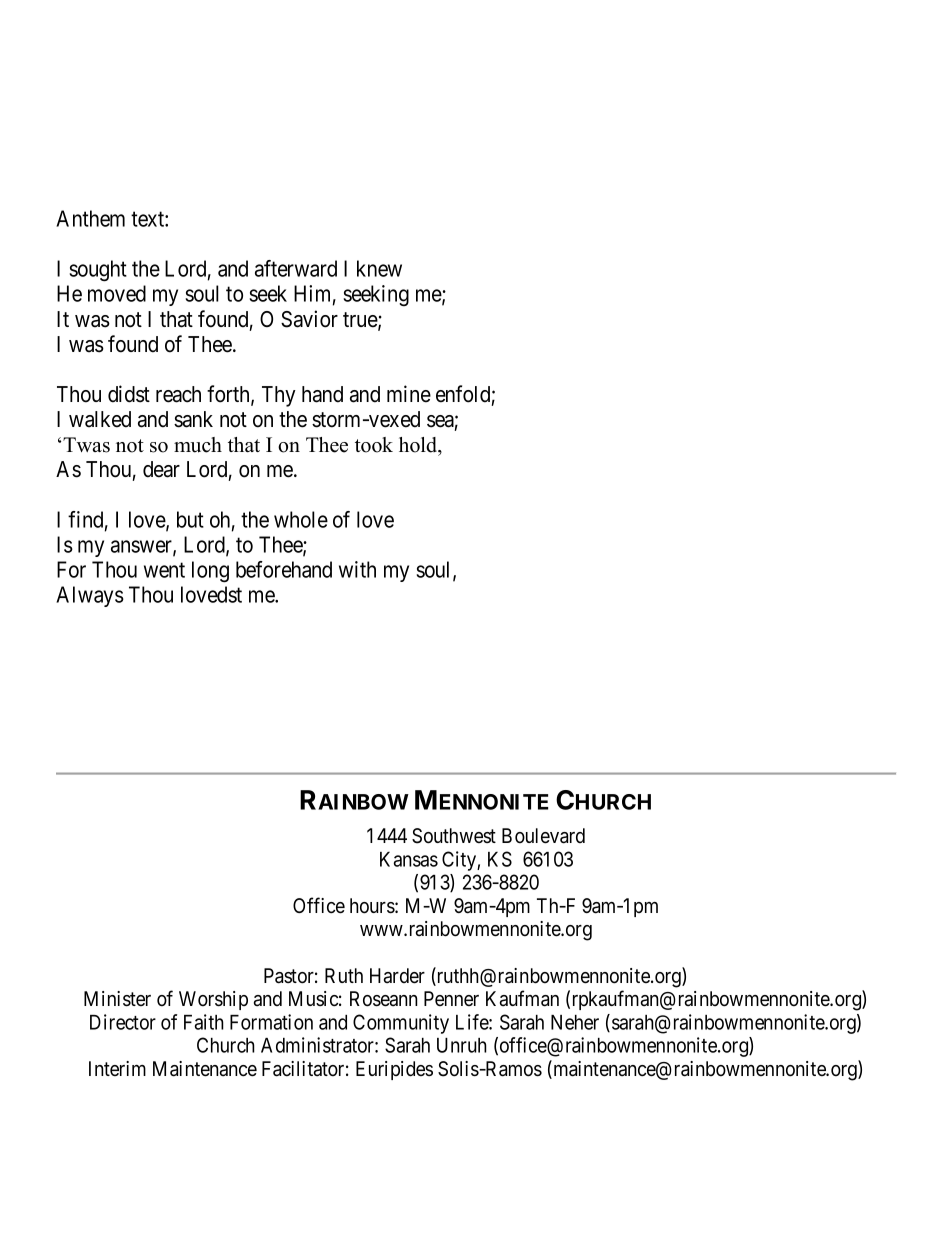 The image size is (952, 1233). I want to click on Director, so click(123, 1022).
